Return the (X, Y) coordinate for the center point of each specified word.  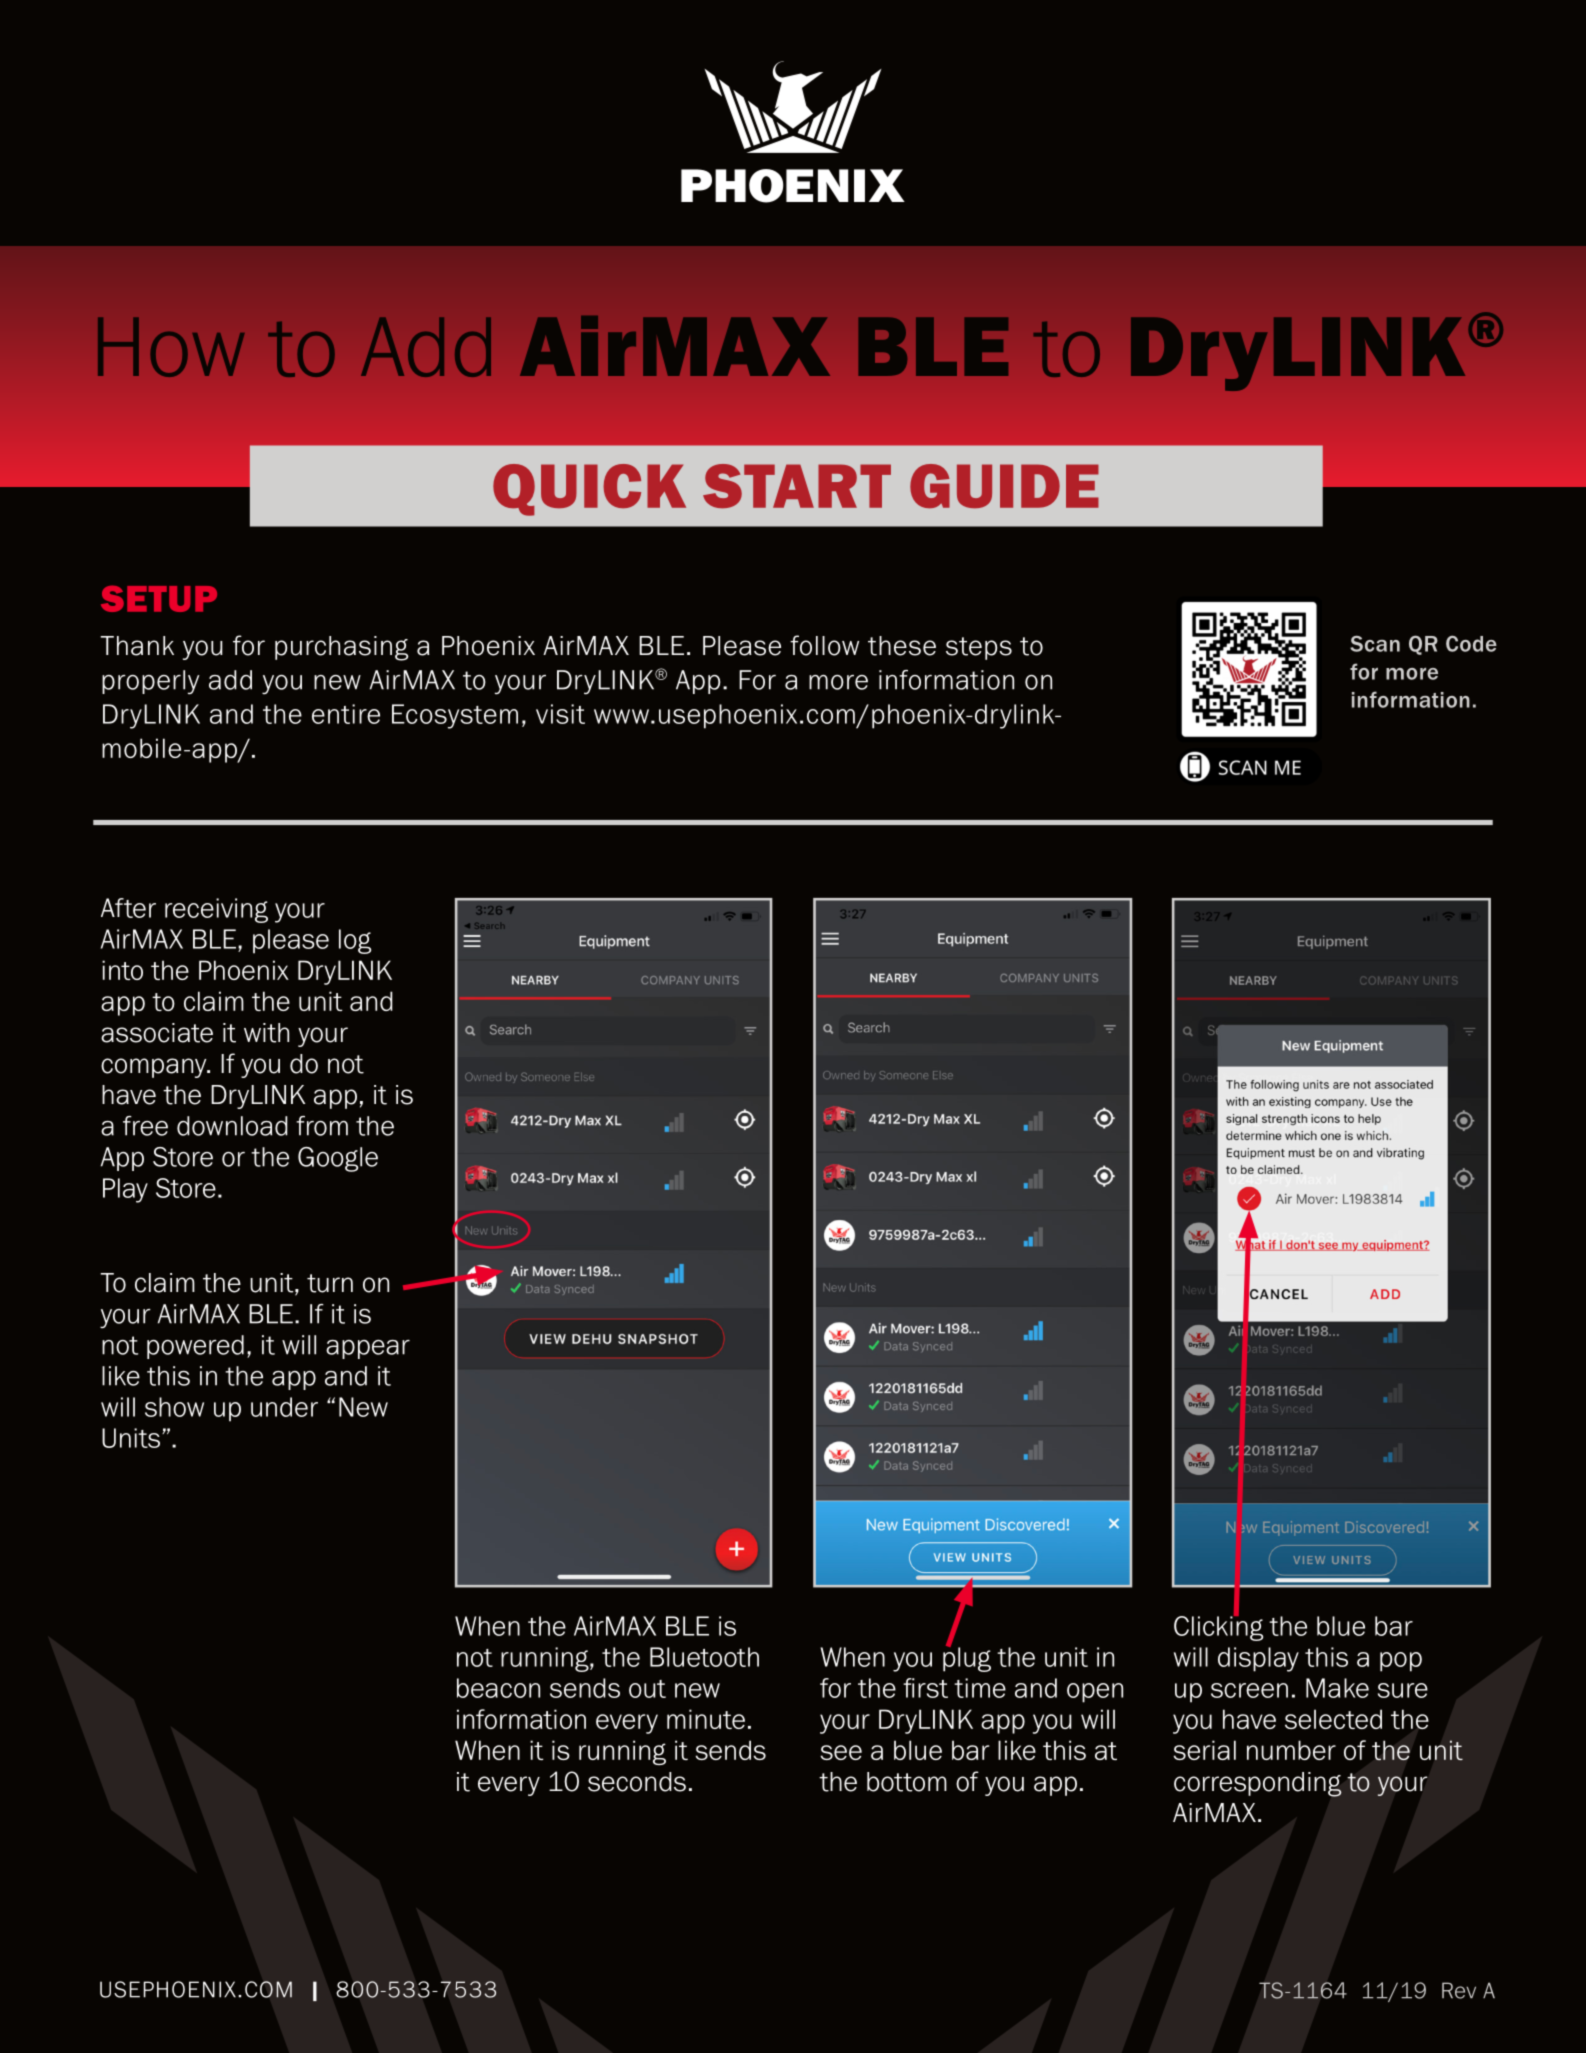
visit (560, 714)
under (284, 1407)
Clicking (1218, 1627)
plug (967, 1658)
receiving (216, 910)
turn (330, 1283)
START (797, 486)
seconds (637, 1782)
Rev (1459, 1990)
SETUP (159, 599)
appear (368, 1349)
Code (1471, 643)
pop (1401, 1662)
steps (979, 648)
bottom (907, 1782)
